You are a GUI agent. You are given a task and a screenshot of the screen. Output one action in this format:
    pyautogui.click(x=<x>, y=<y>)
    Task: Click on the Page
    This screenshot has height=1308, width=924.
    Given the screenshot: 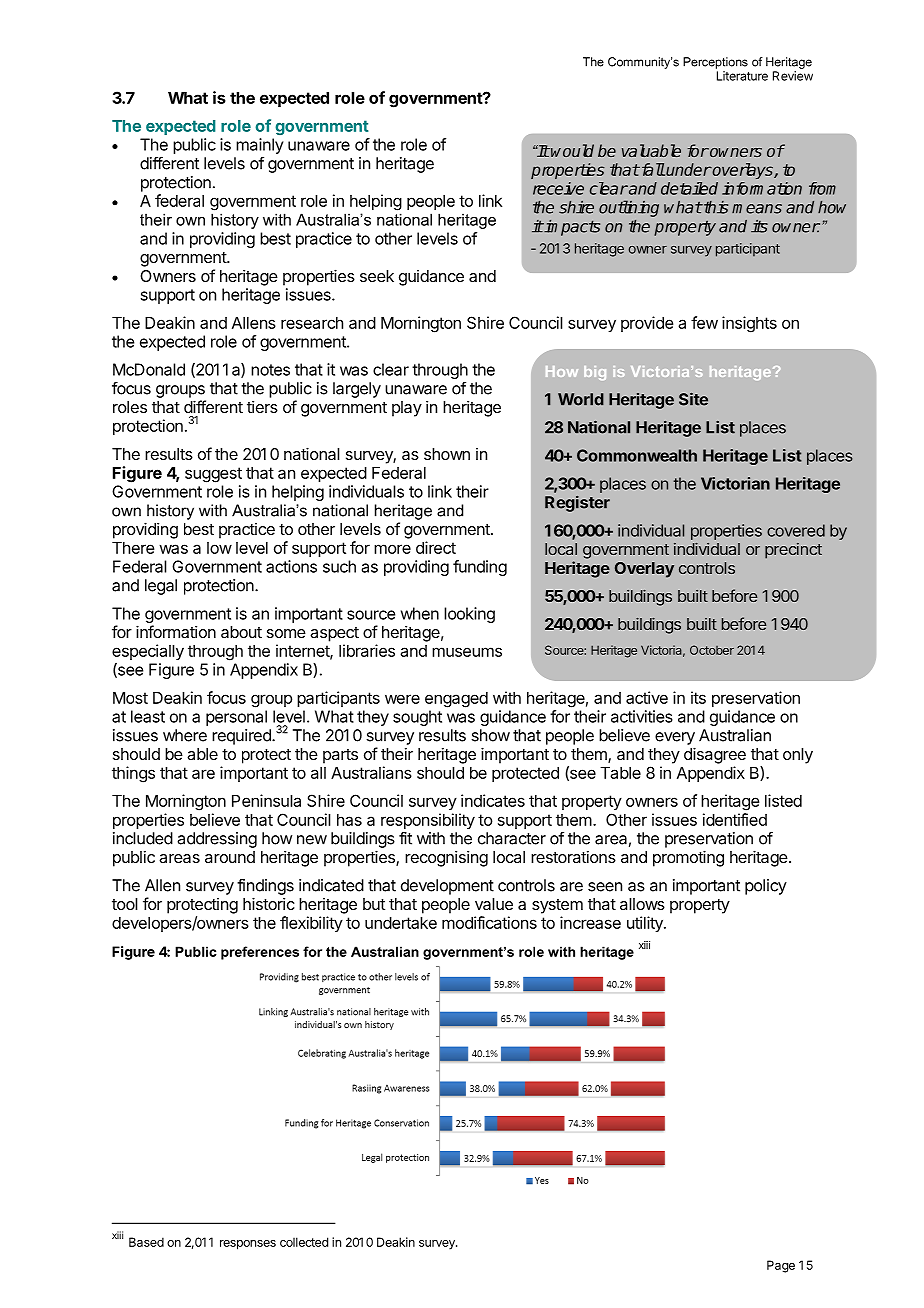 What is the action you would take?
    pyautogui.click(x=781, y=1266)
